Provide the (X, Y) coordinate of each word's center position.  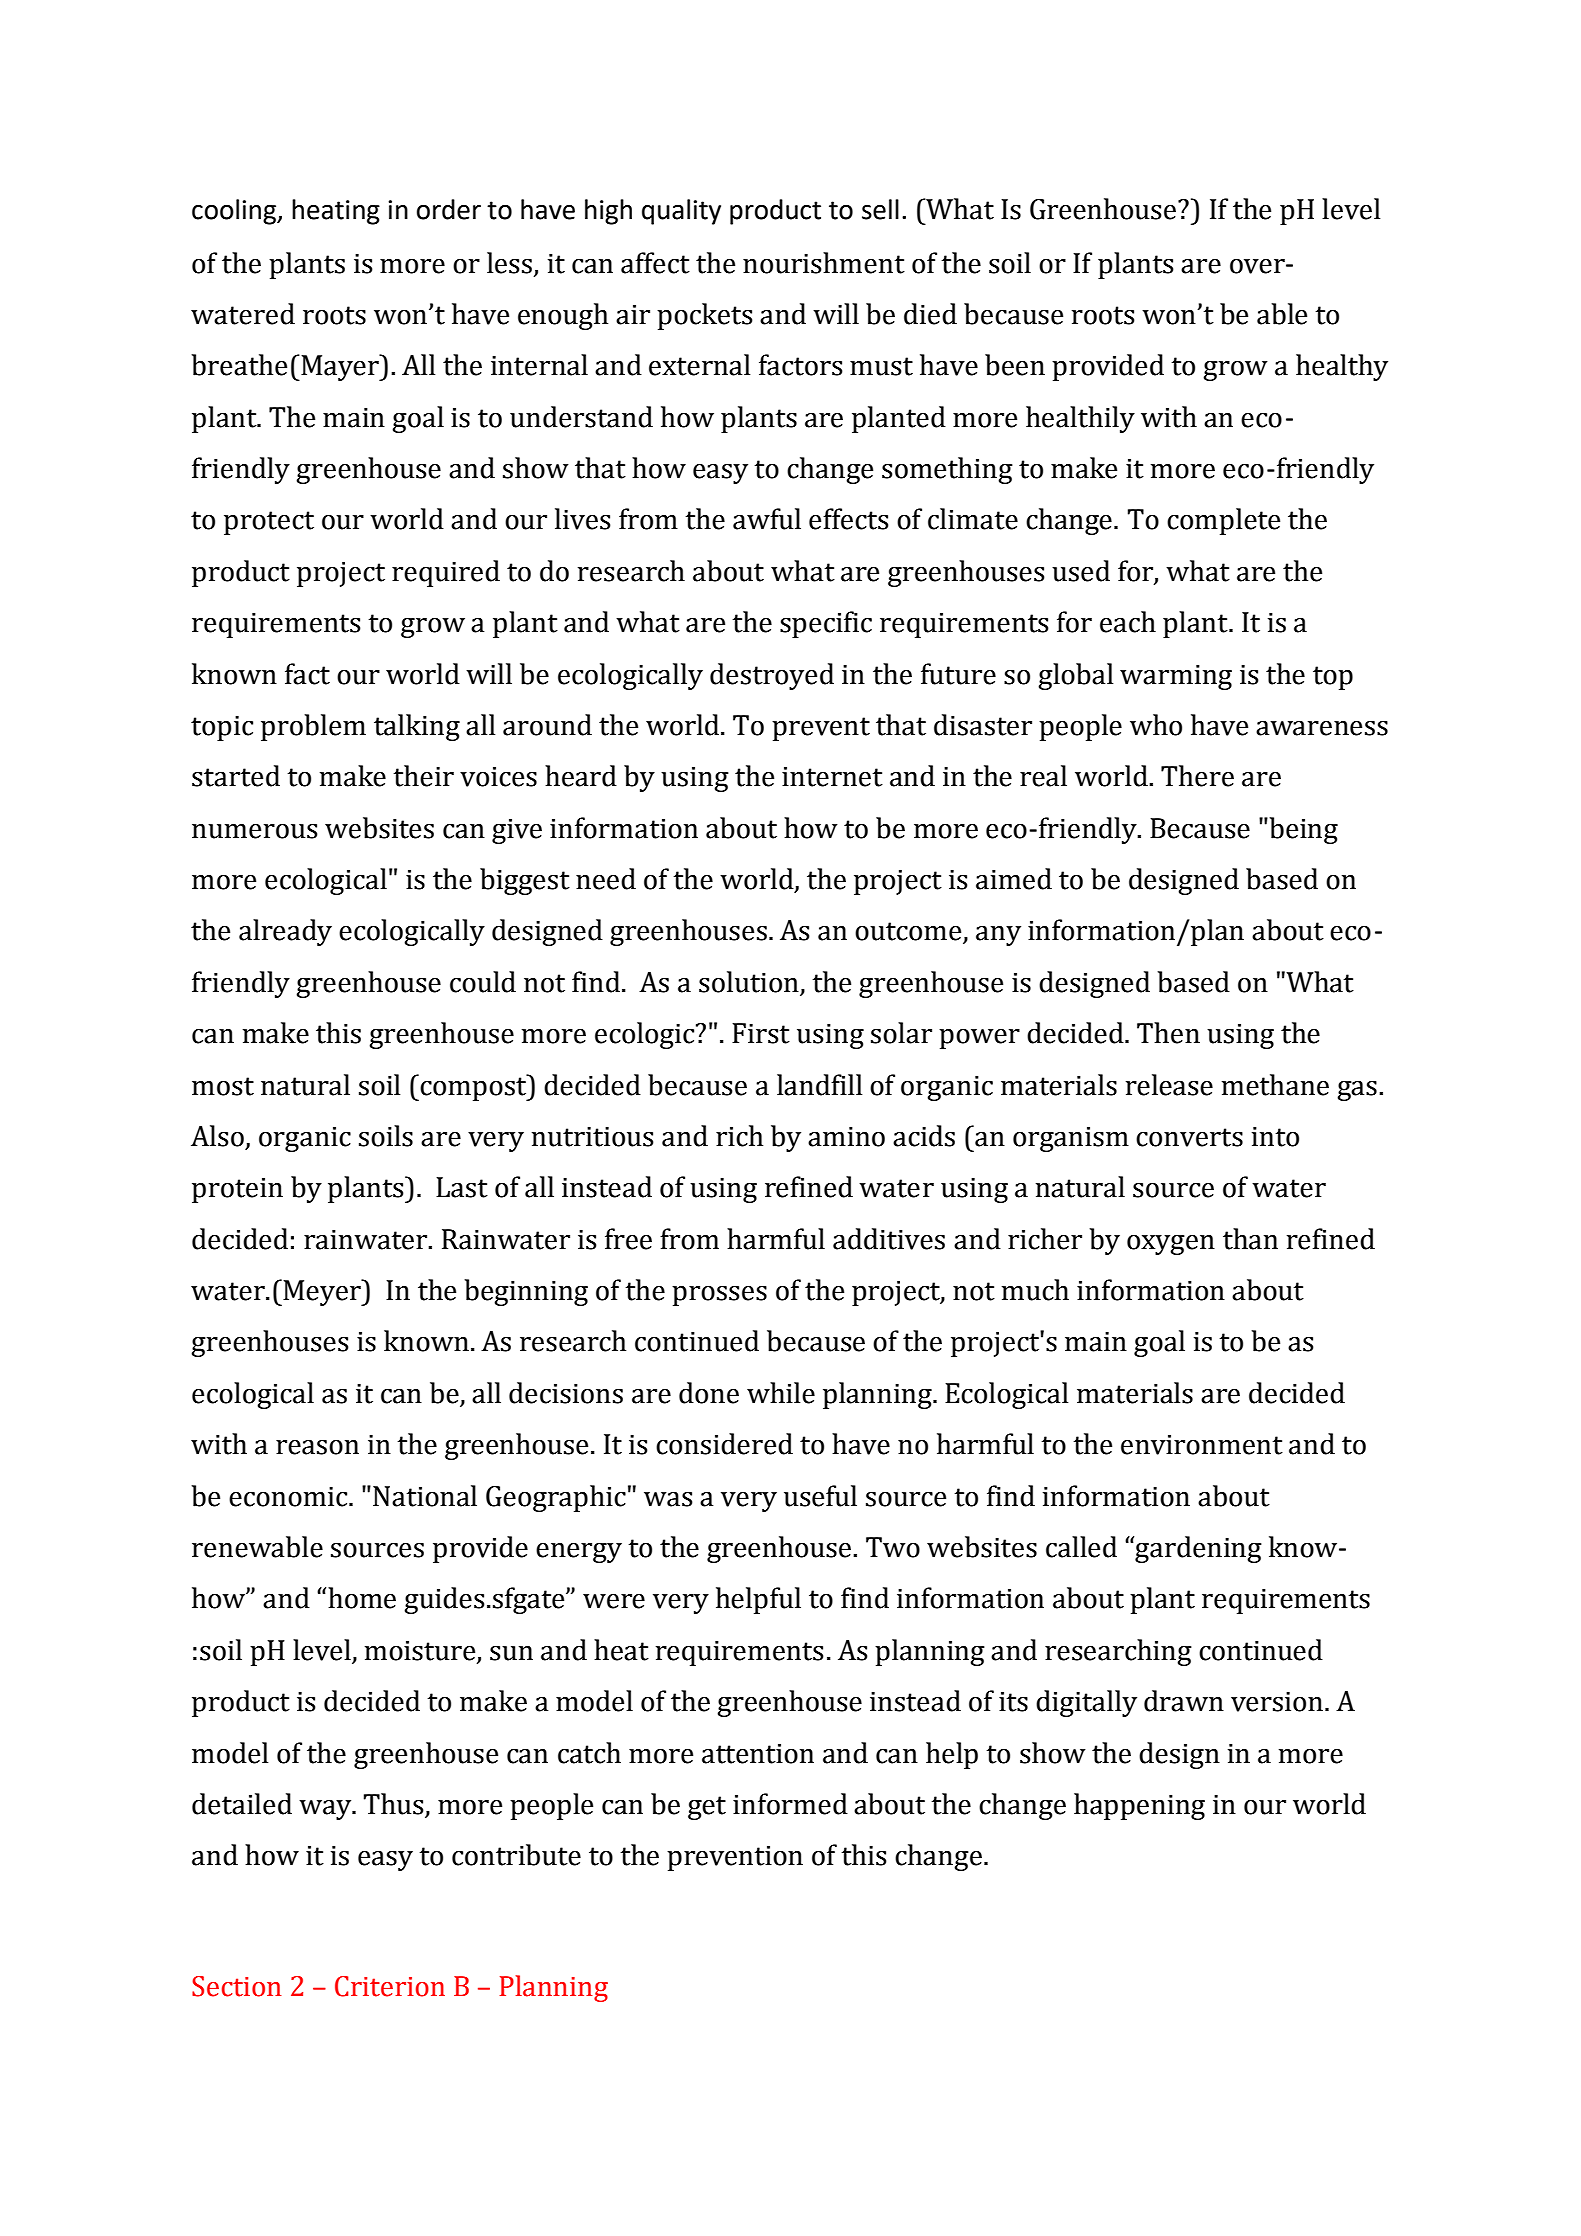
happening (1139, 1806)
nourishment (824, 263)
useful (820, 1496)
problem (313, 727)
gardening (1197, 1549)
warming (1176, 677)
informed (790, 1804)
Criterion (390, 1986)
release (1169, 1085)
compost (474, 1088)
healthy (1342, 367)
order (449, 209)
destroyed (772, 676)
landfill (819, 1085)
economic (289, 1496)
